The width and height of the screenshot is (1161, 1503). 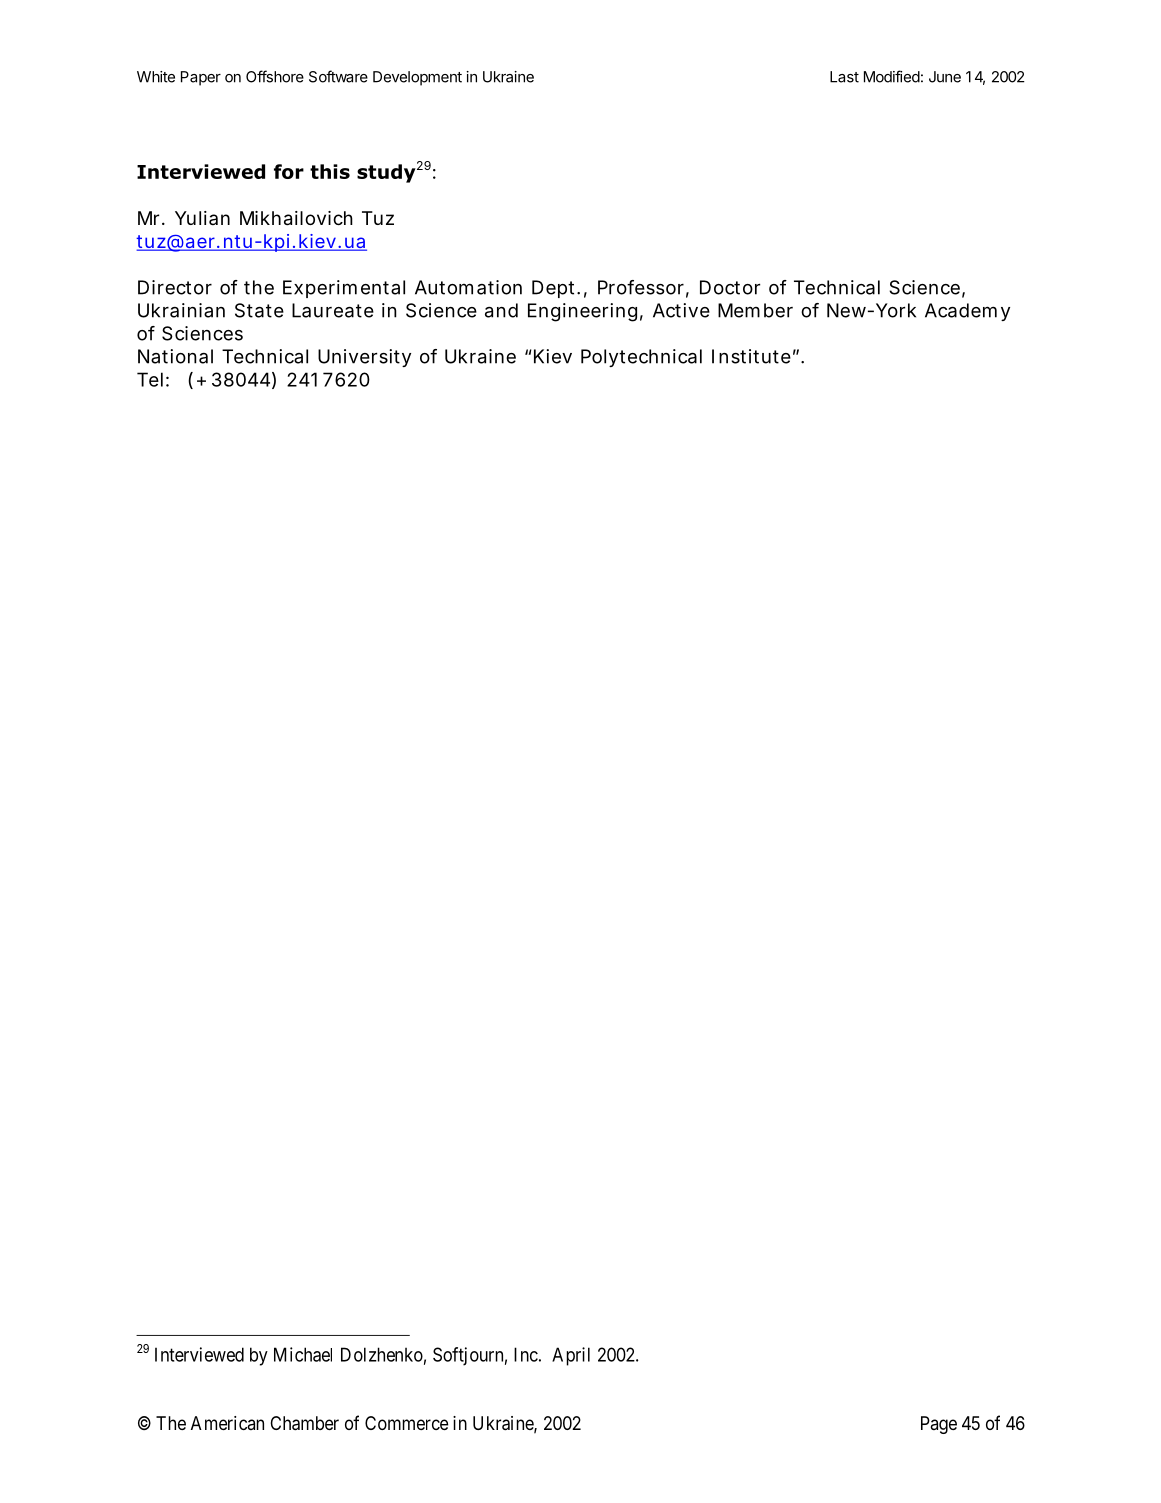 What do you see at coordinates (227, 1423) in the screenshot?
I see `American` at bounding box center [227, 1423].
